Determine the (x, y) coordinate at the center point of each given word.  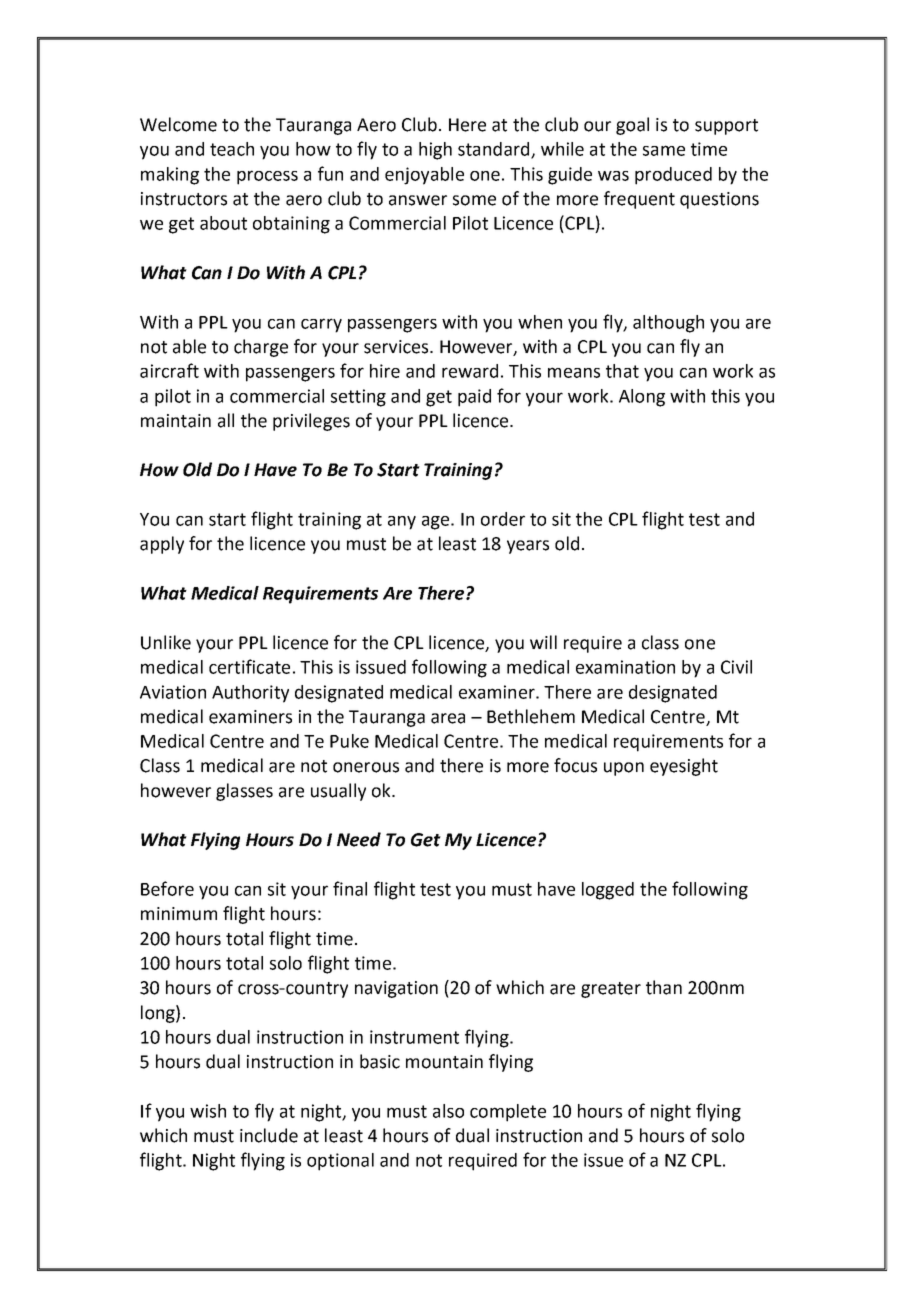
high (435, 151)
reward (470, 371)
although (668, 324)
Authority (250, 694)
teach (232, 149)
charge (261, 348)
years (528, 547)
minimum (179, 914)
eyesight (684, 767)
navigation (396, 989)
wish (208, 1111)
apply (162, 545)
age (435, 523)
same (664, 150)
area (448, 718)
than (664, 987)
